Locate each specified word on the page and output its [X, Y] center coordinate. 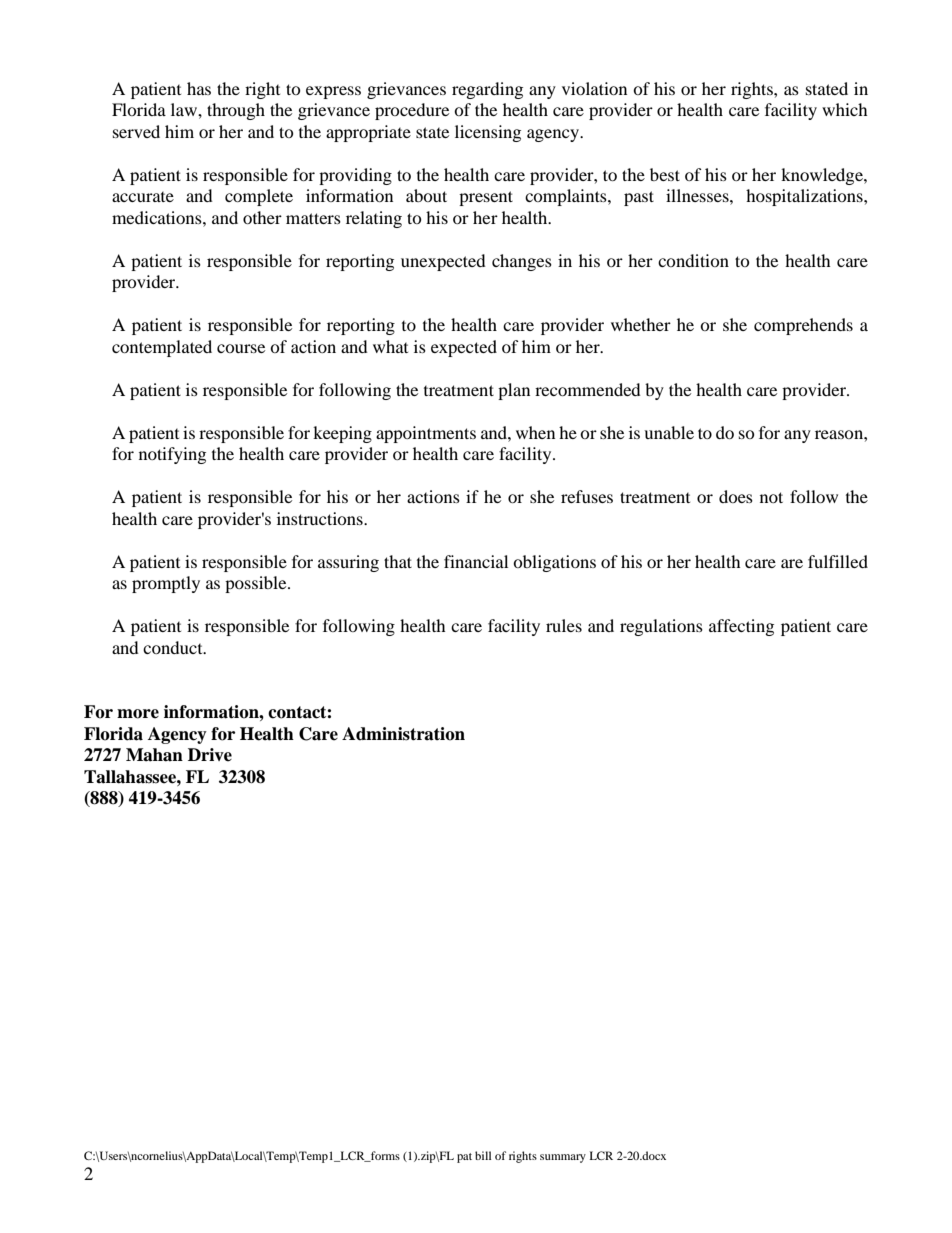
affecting [741, 627]
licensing [488, 133]
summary [563, 1158]
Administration [403, 734]
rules [564, 625]
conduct [174, 647]
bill [483, 1155]
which [845, 109]
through [236, 111]
